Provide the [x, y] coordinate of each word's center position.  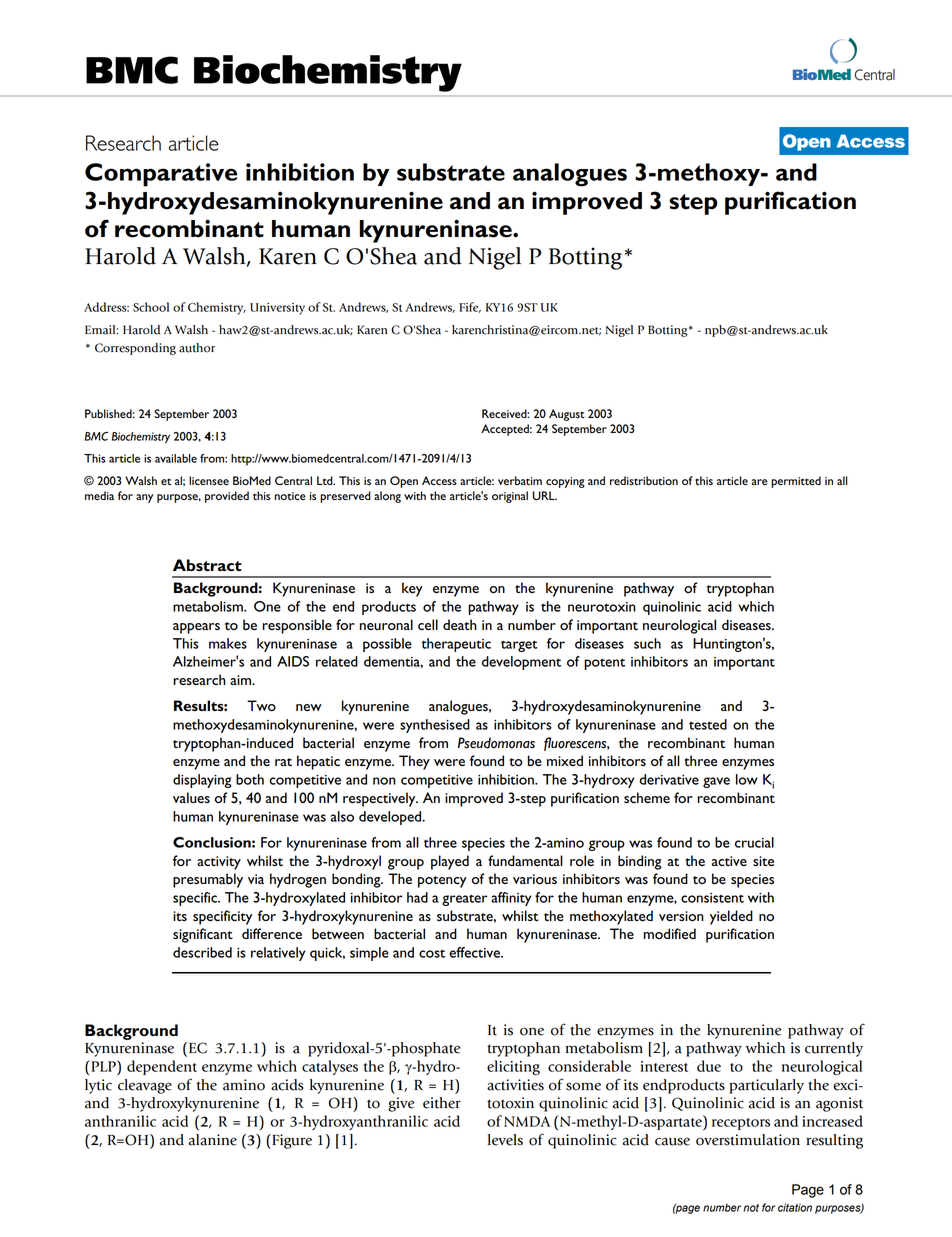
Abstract [207, 565]
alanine [213, 1140]
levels [505, 1140]
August [567, 415]
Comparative [161, 175]
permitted [796, 482]
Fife [470, 307]
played [450, 862]
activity [219, 863]
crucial [754, 842]
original [510, 497]
